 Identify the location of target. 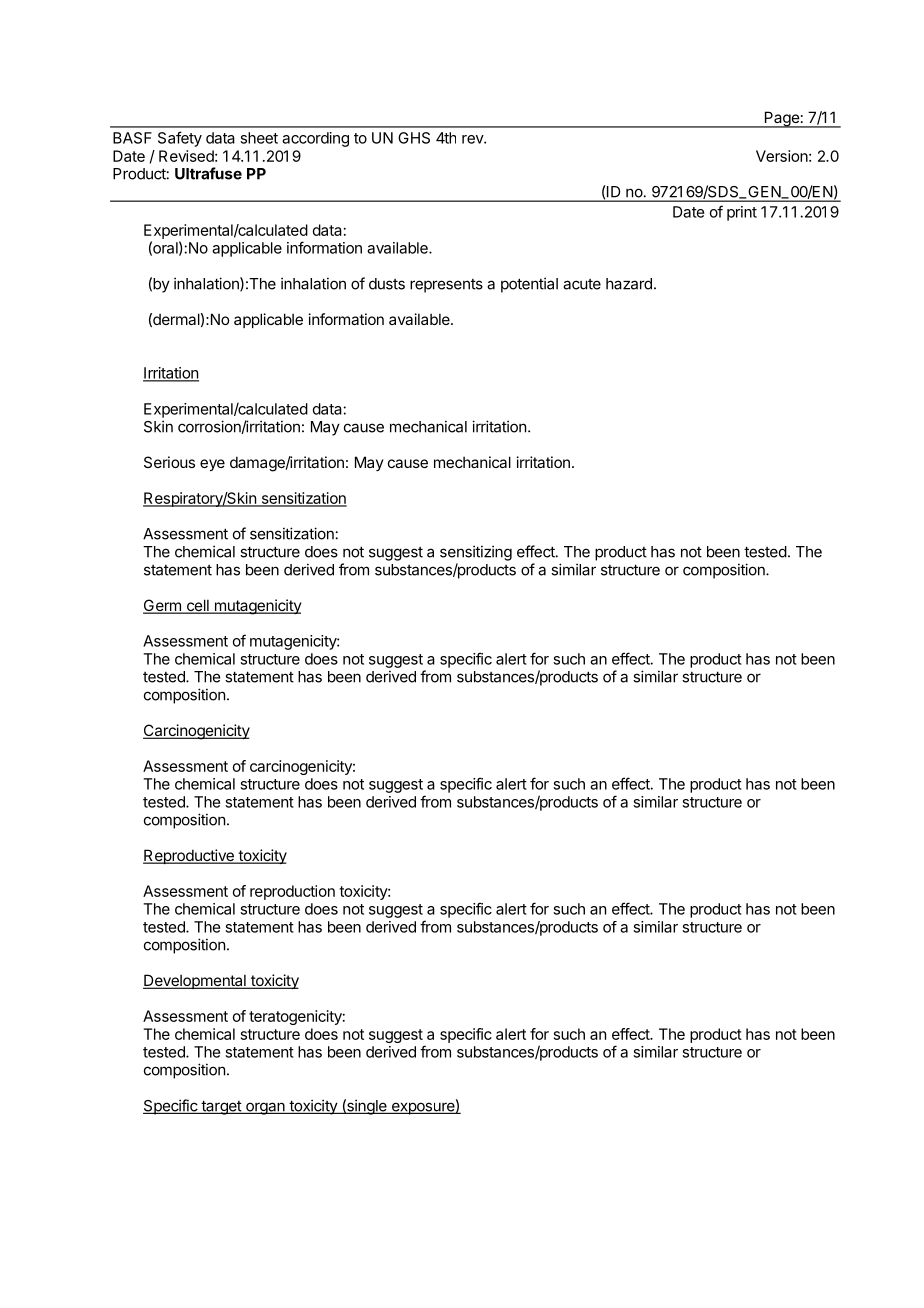
(221, 1107).
